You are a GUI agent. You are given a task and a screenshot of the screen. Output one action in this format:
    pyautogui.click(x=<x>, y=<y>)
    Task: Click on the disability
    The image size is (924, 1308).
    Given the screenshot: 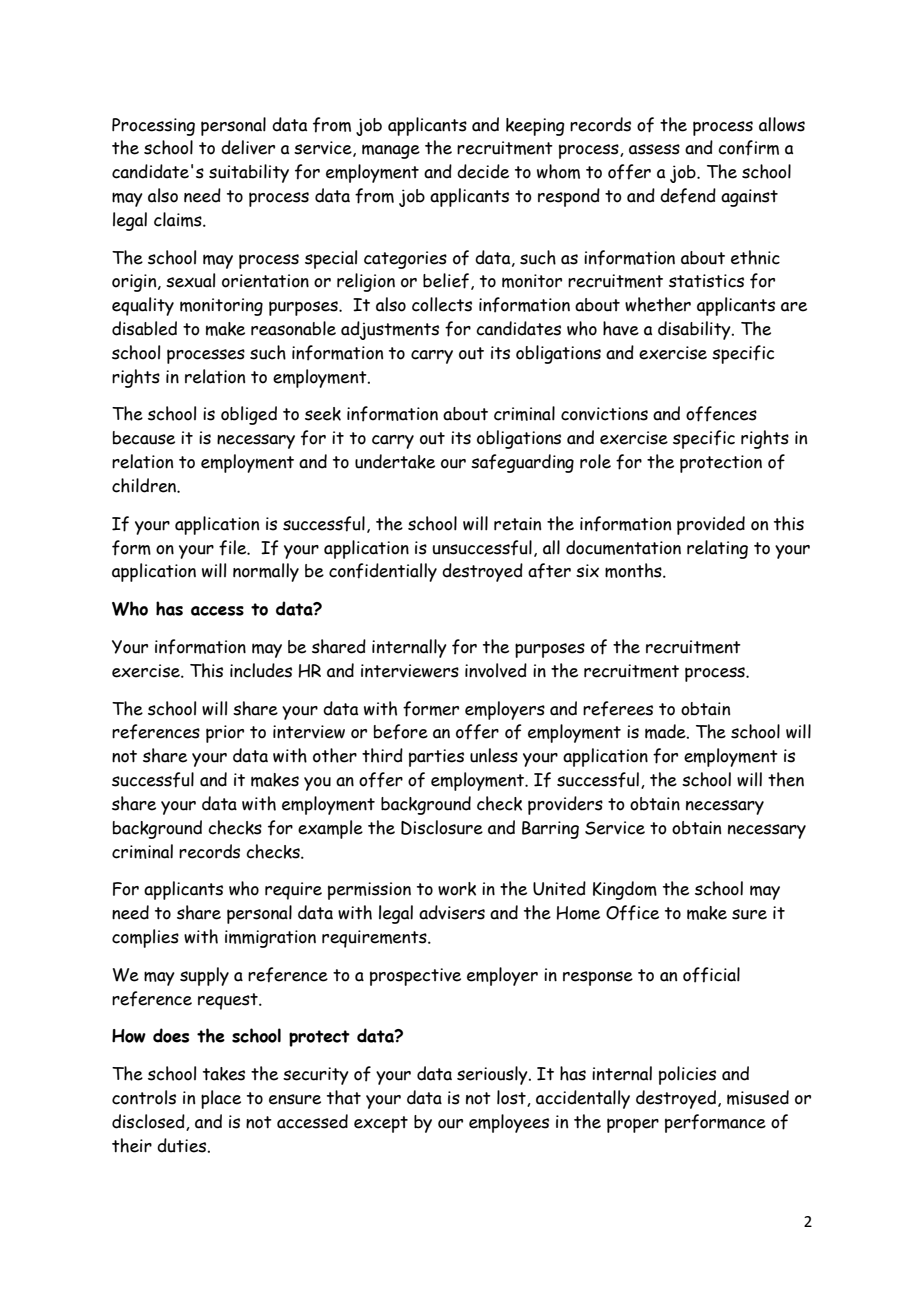 What is the action you would take?
    pyautogui.click(x=695, y=330)
